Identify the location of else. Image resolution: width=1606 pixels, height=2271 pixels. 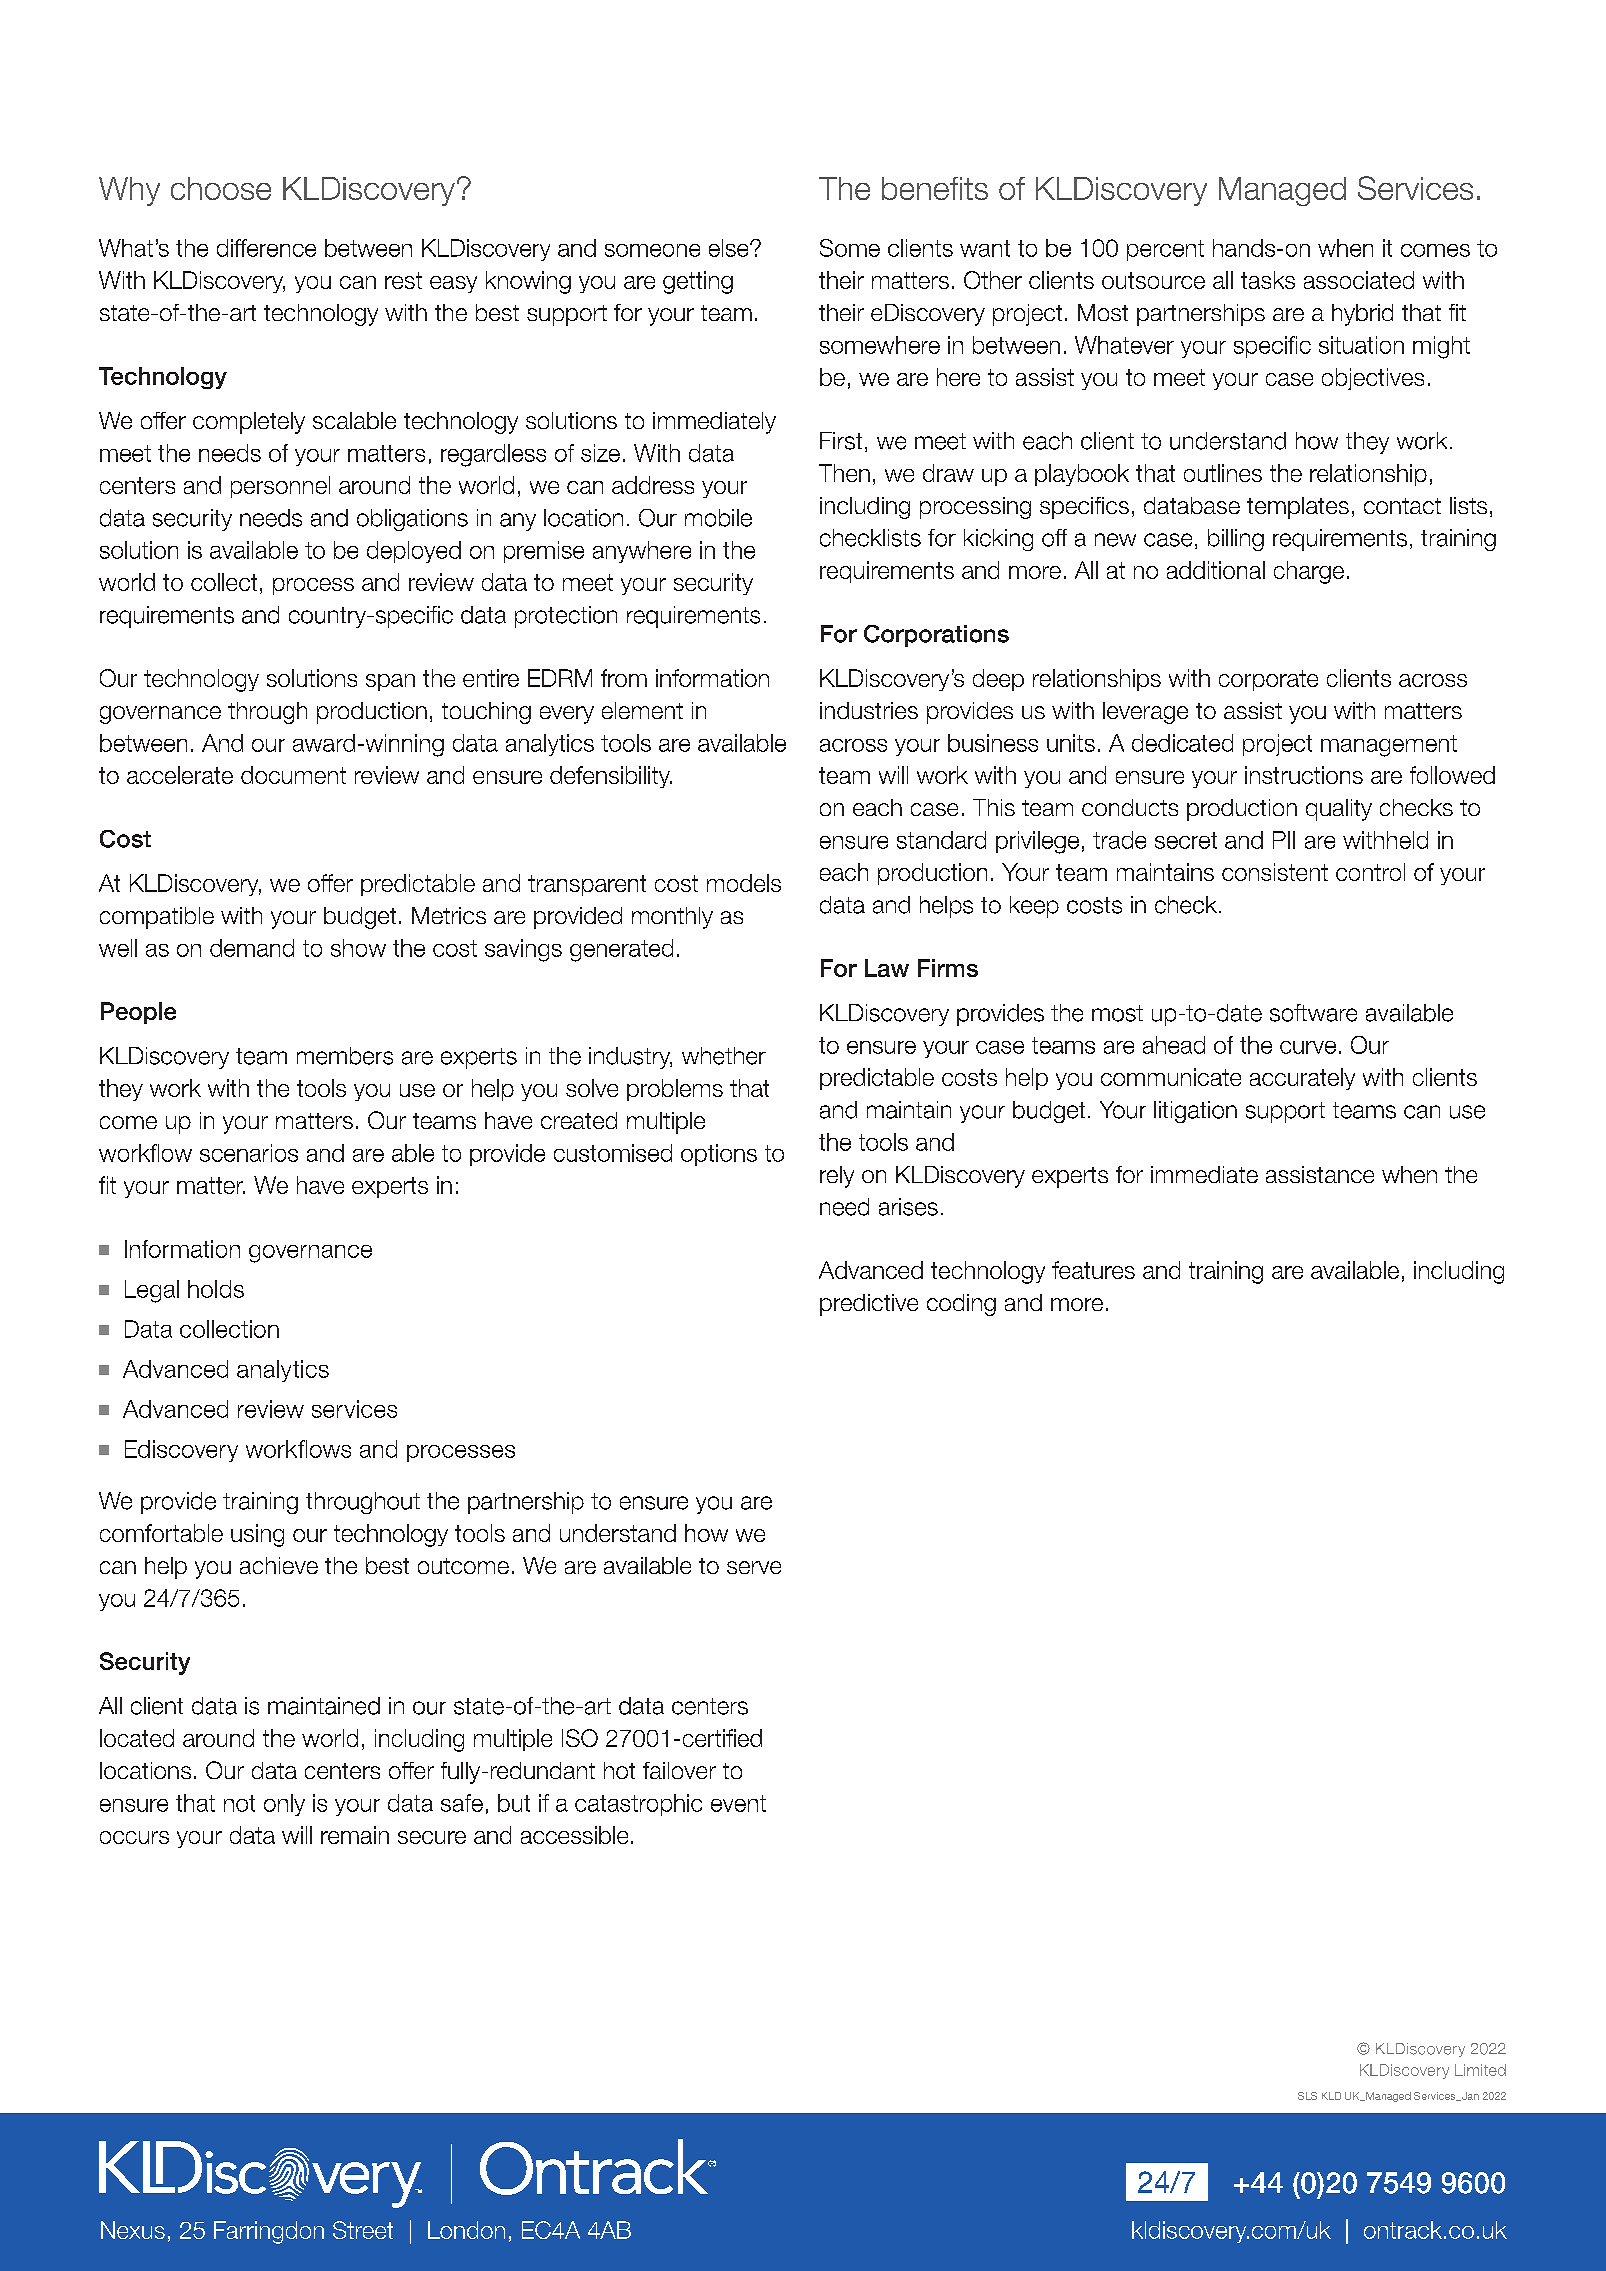
(730, 248).
